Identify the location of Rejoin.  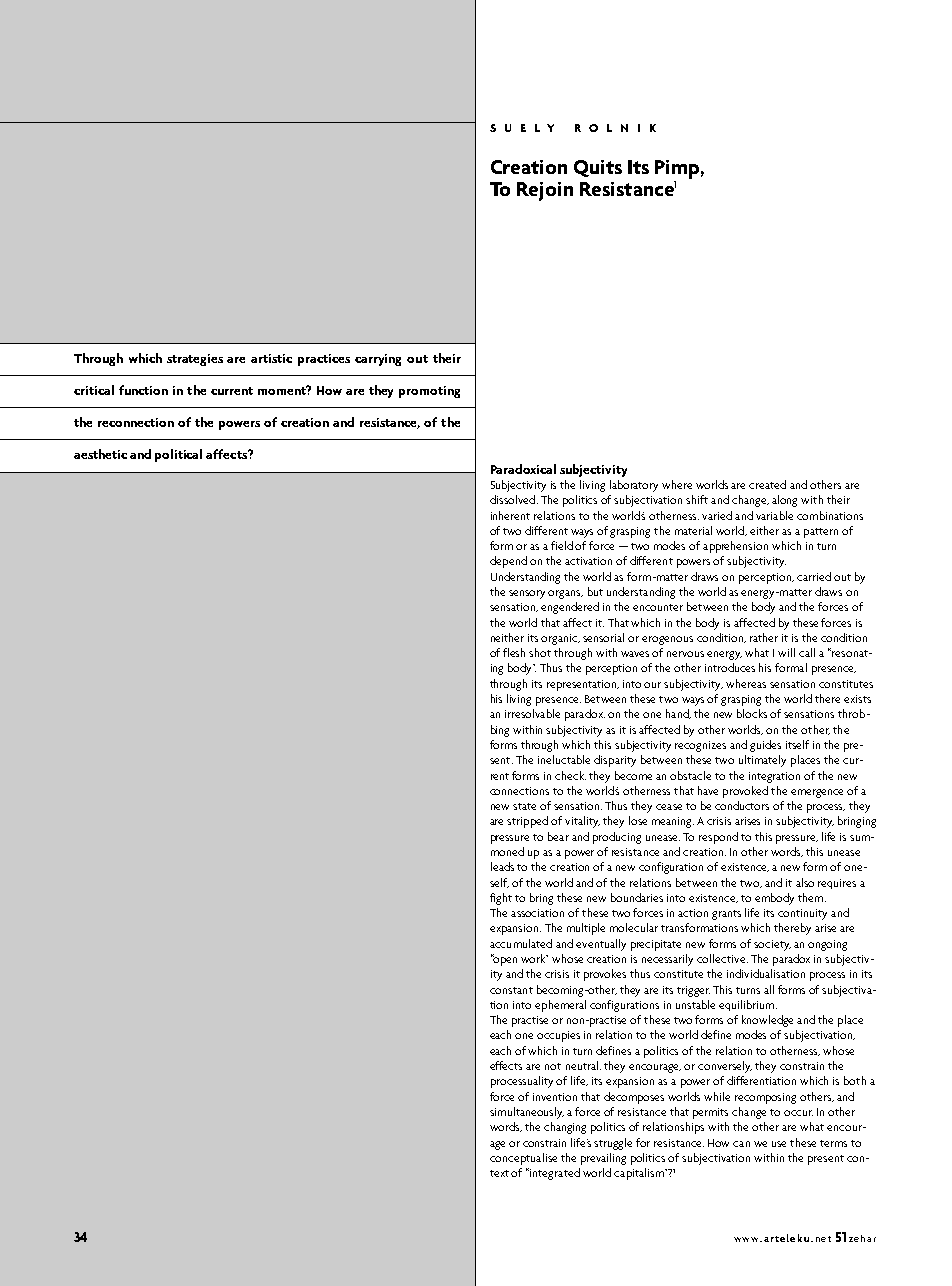
(545, 191).
